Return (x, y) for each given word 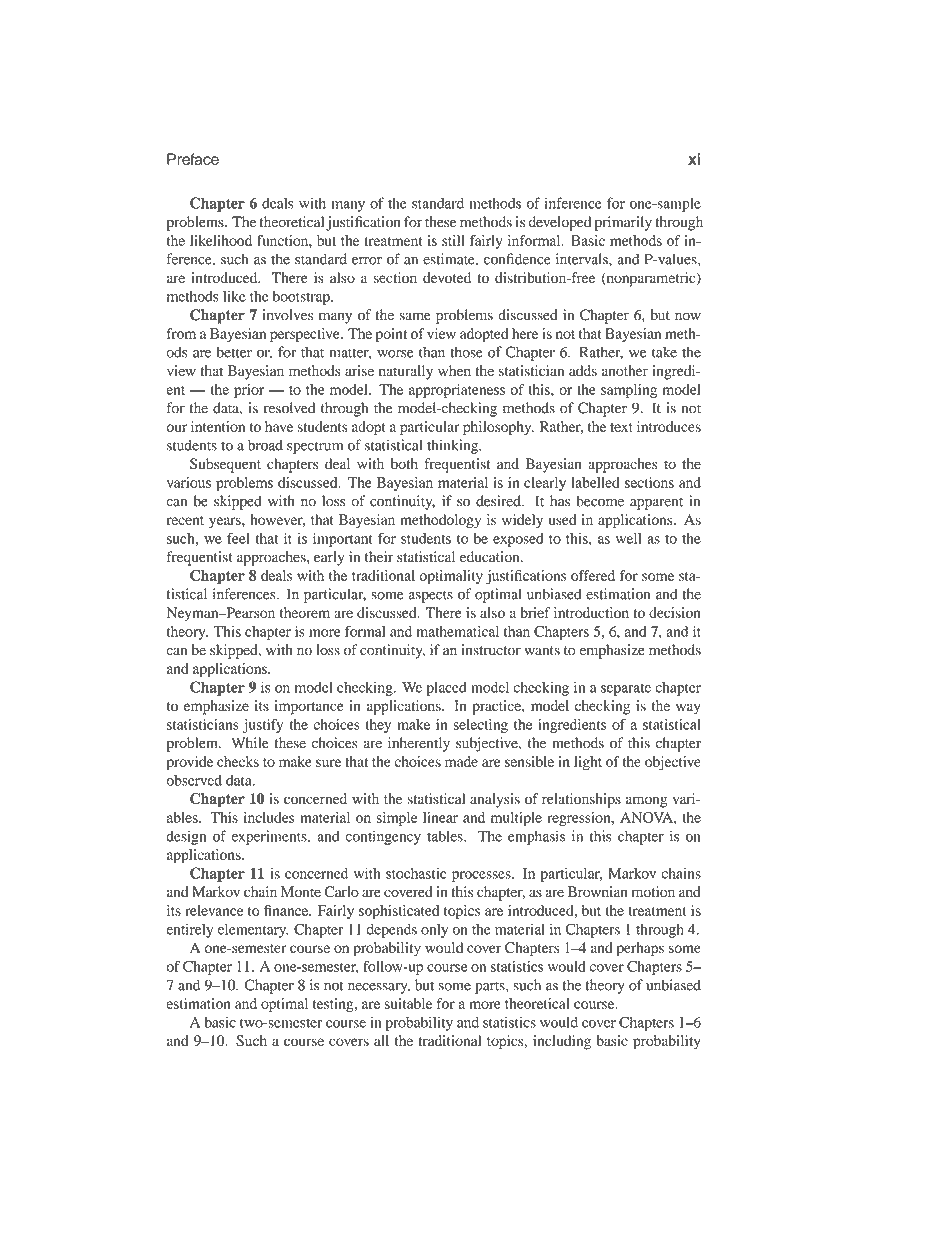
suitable (408, 1003)
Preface (193, 159)
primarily (623, 223)
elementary (253, 930)
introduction (591, 612)
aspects (430, 596)
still (453, 240)
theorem (305, 612)
